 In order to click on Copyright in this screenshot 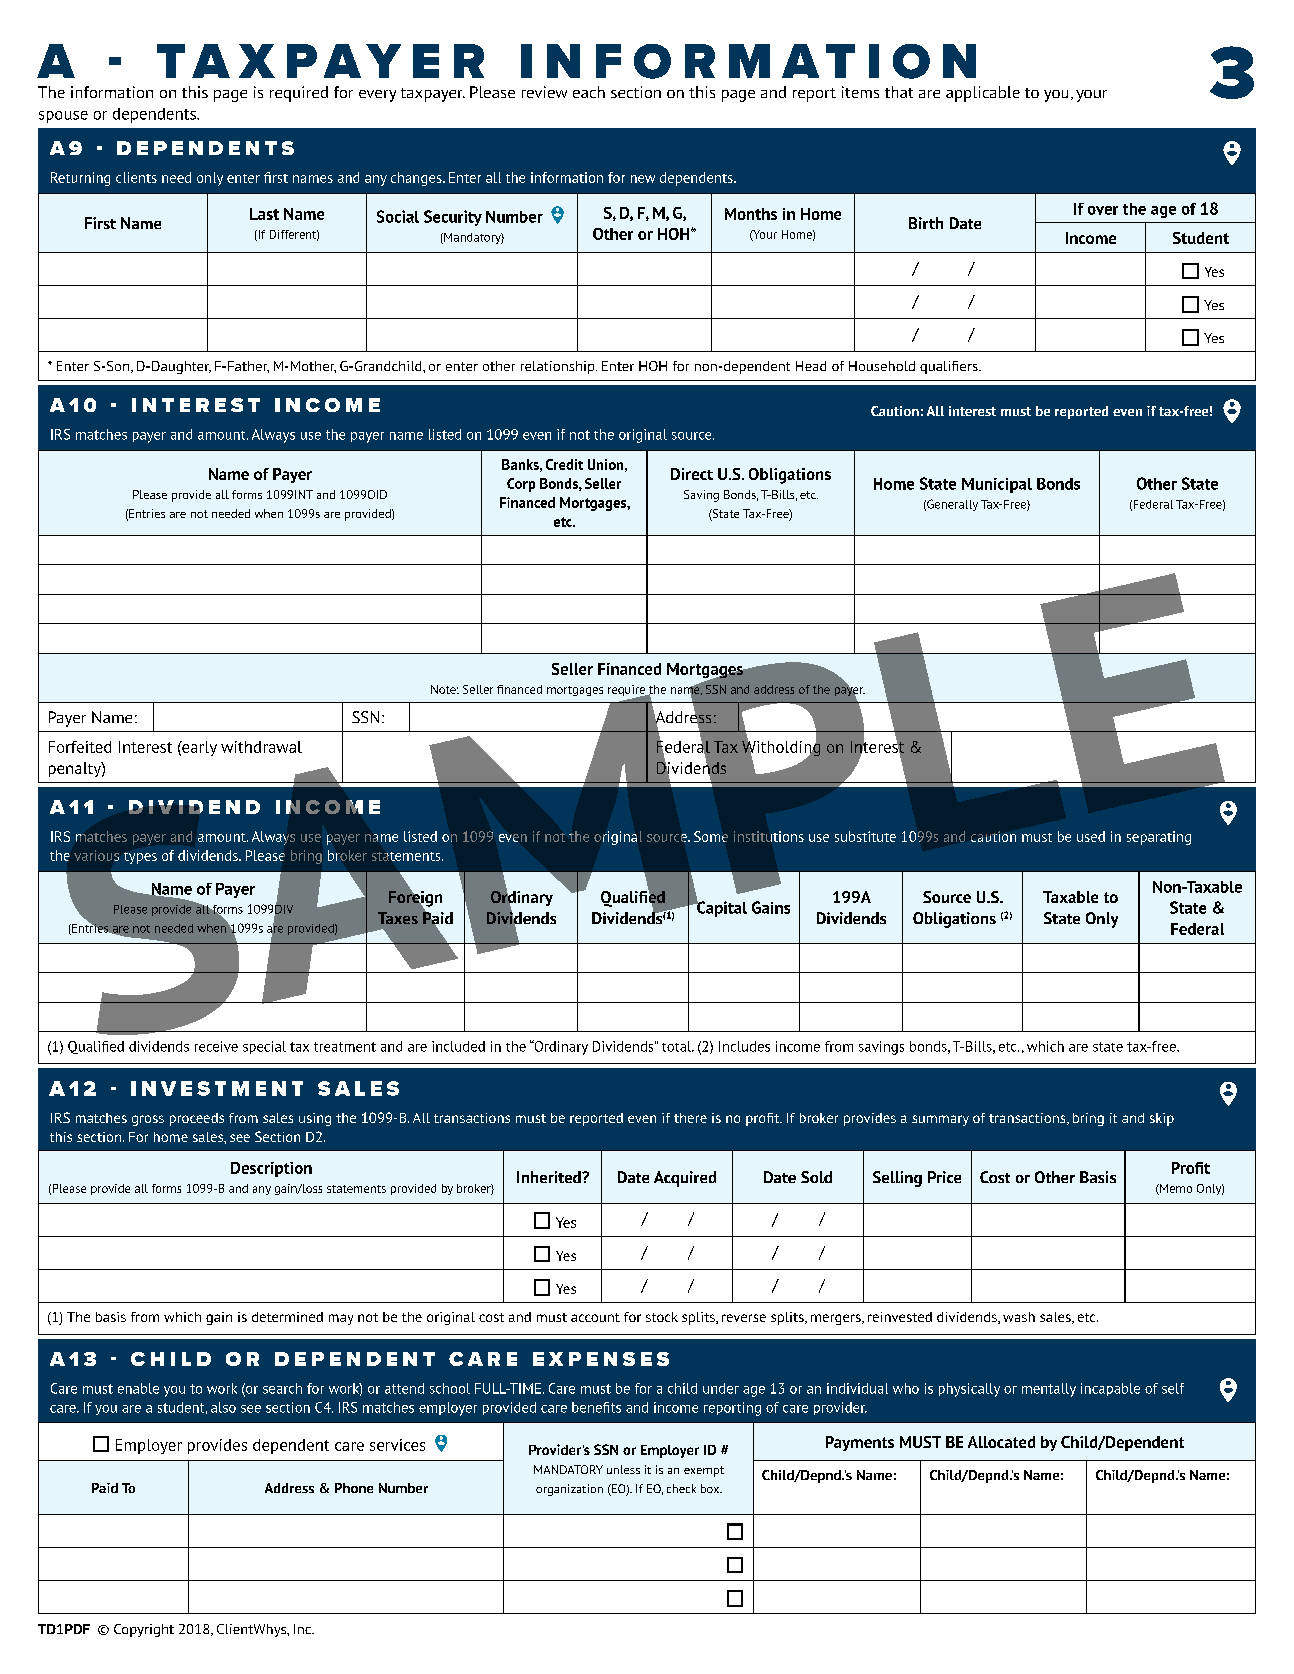, I will do `click(144, 1630)`.
